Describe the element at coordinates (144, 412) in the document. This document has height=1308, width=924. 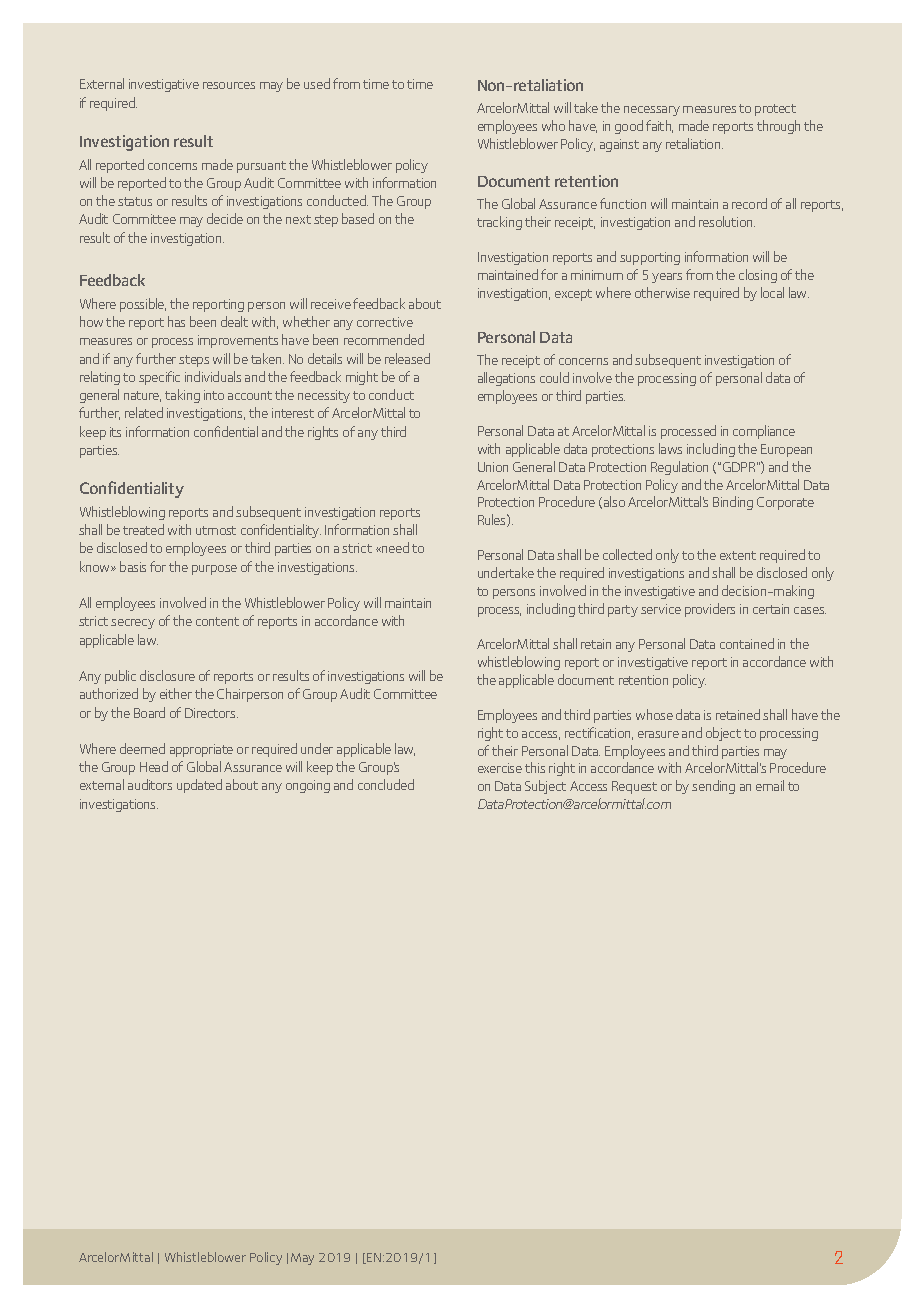
I see `related` at that location.
